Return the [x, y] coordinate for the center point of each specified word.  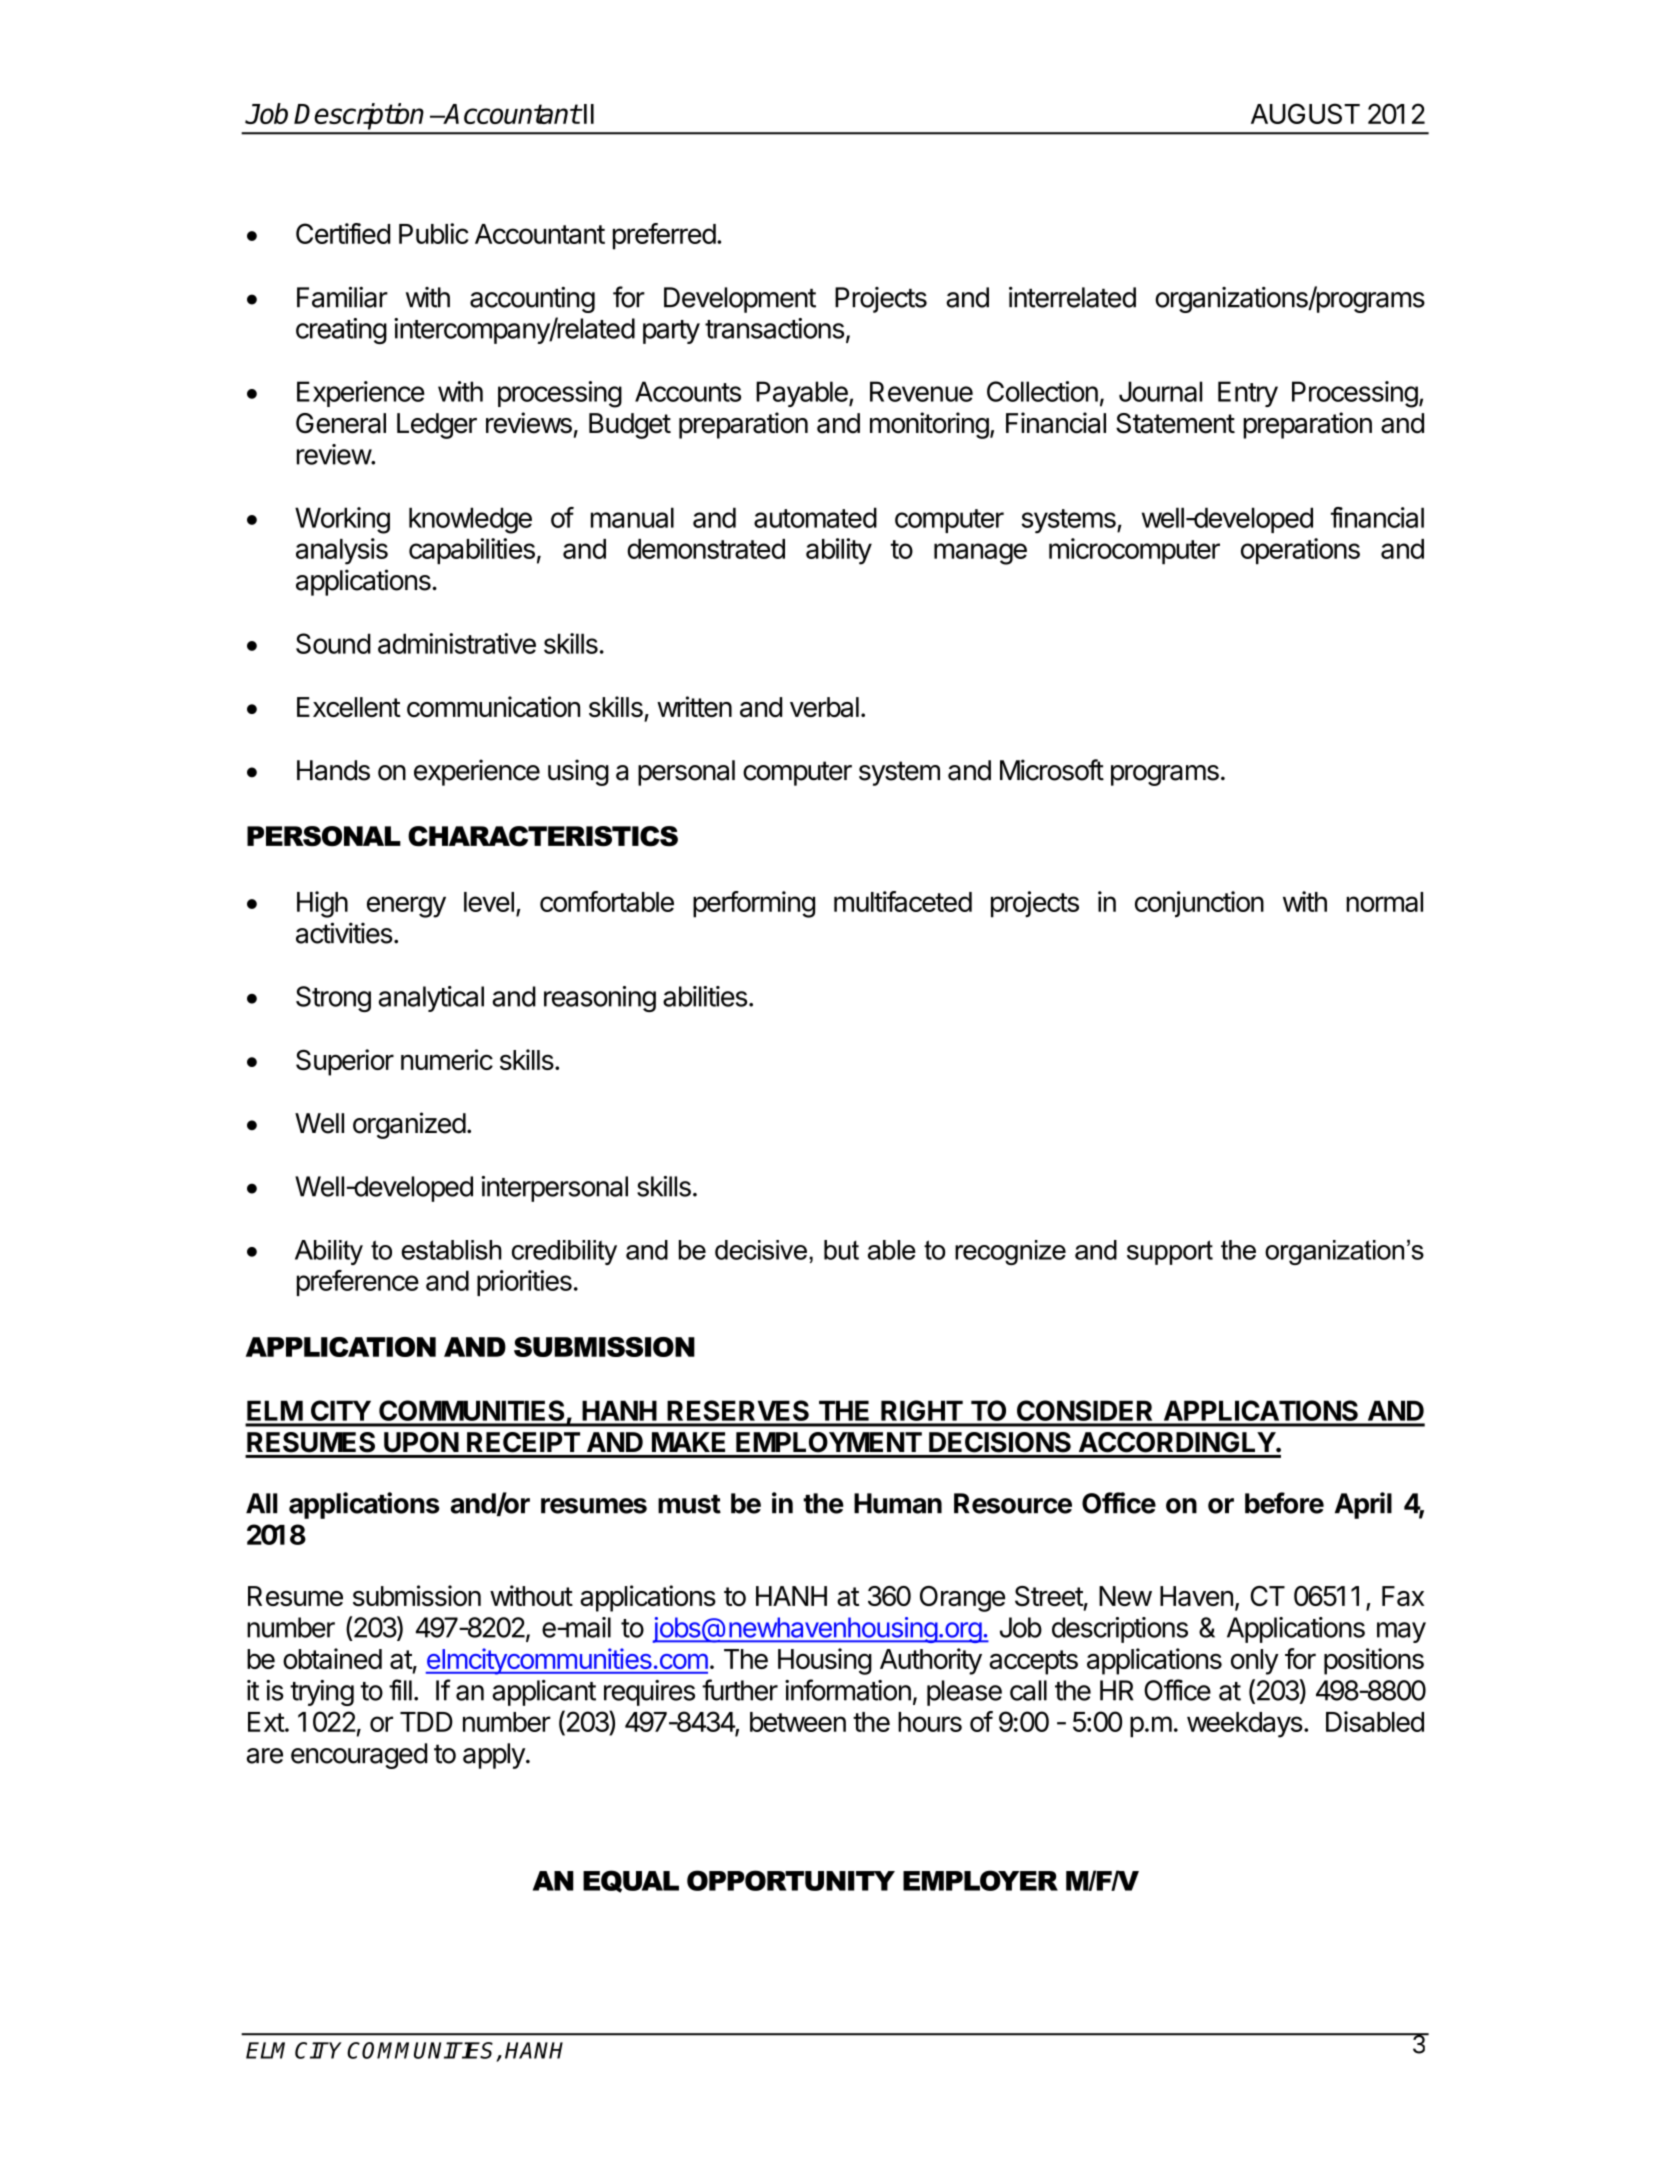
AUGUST [1305, 113]
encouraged [359, 1756]
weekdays [1245, 1725]
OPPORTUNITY [791, 1880]
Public [434, 233]
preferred [664, 236]
